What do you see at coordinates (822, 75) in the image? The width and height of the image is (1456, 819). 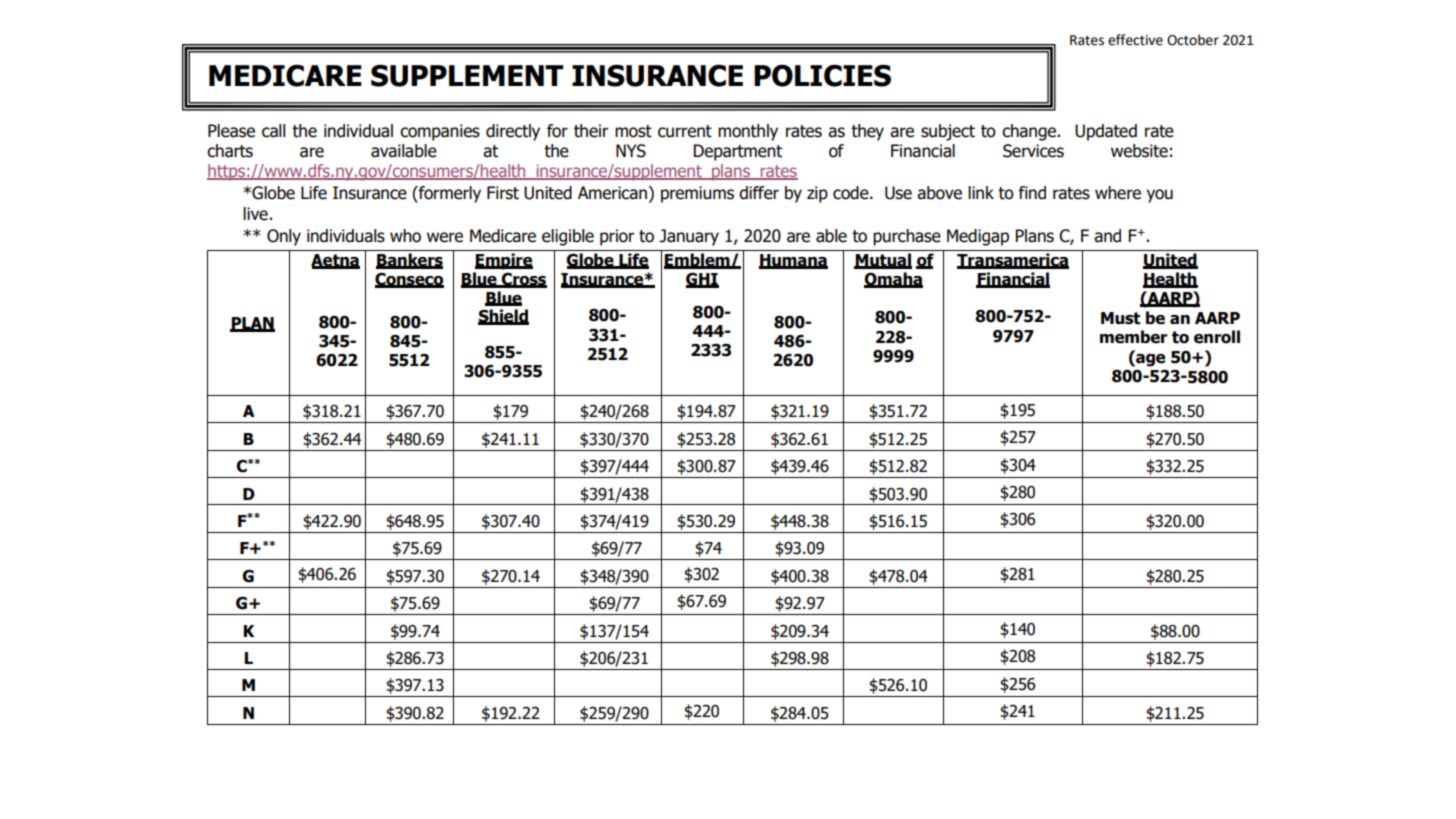 I see `POLICIES` at bounding box center [822, 75].
